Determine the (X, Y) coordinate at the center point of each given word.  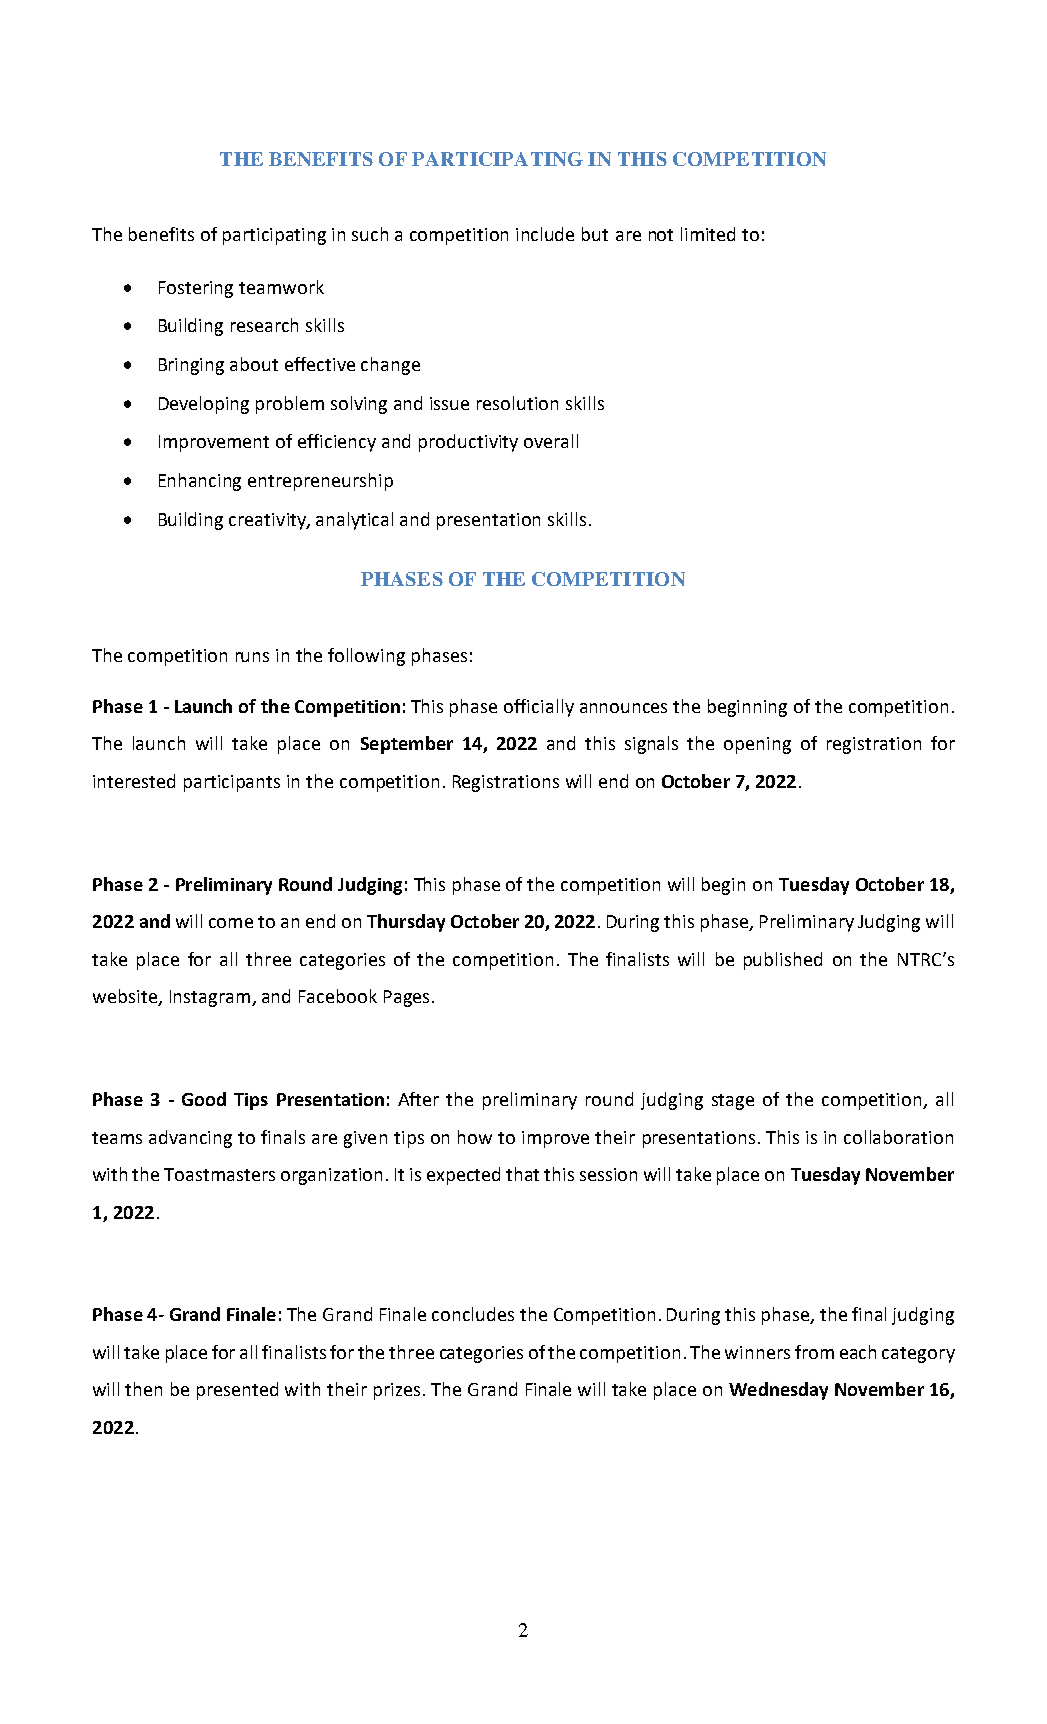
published (783, 961)
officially (539, 708)
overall (551, 441)
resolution (517, 403)
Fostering (196, 289)
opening (757, 745)
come (231, 923)
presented (237, 1391)
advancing (190, 1139)
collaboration (898, 1137)
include (545, 234)
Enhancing (200, 482)
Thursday (406, 923)
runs (252, 657)
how (475, 1137)
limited (708, 234)
